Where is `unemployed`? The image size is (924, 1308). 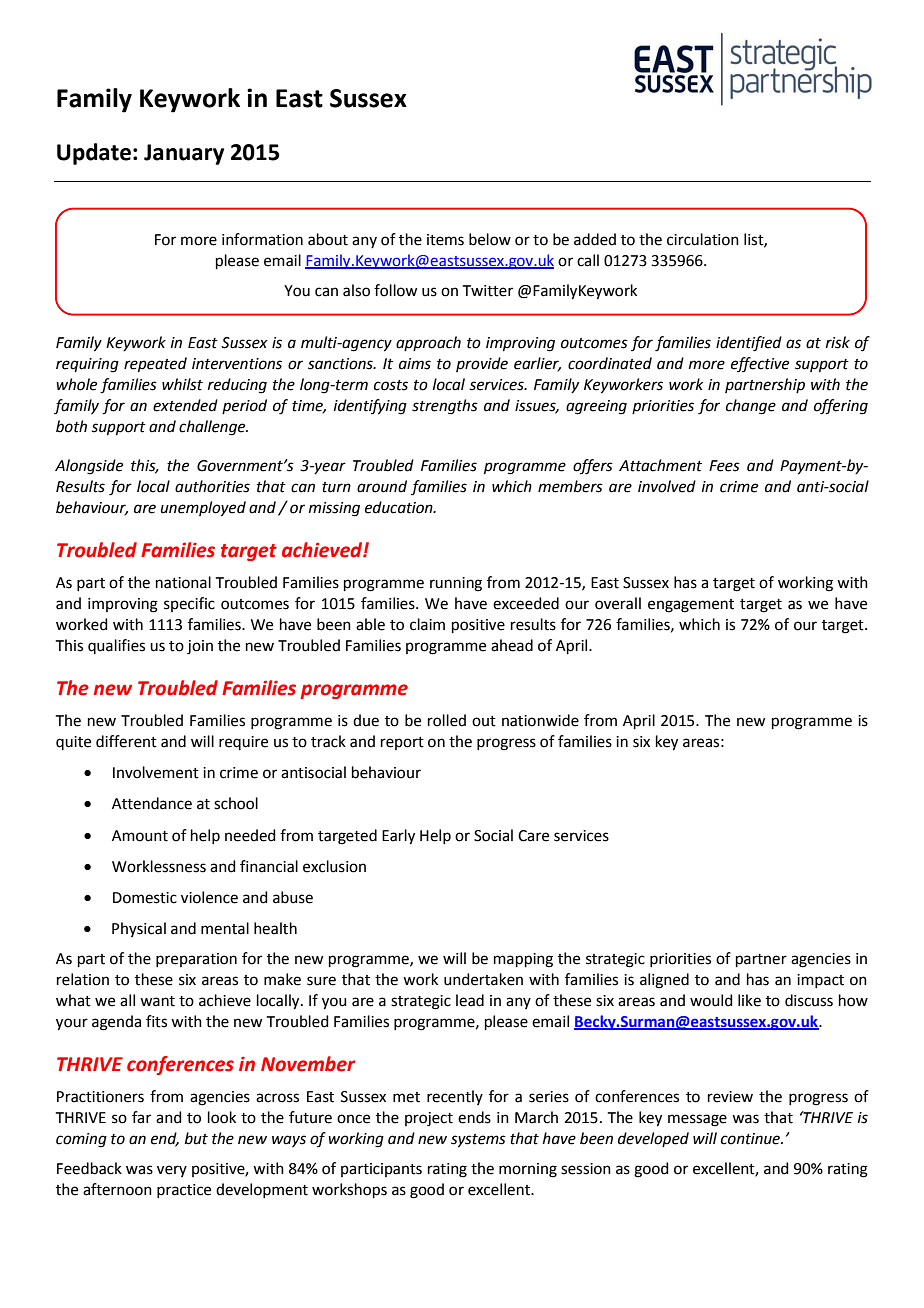 unemployed is located at coordinates (203, 509).
